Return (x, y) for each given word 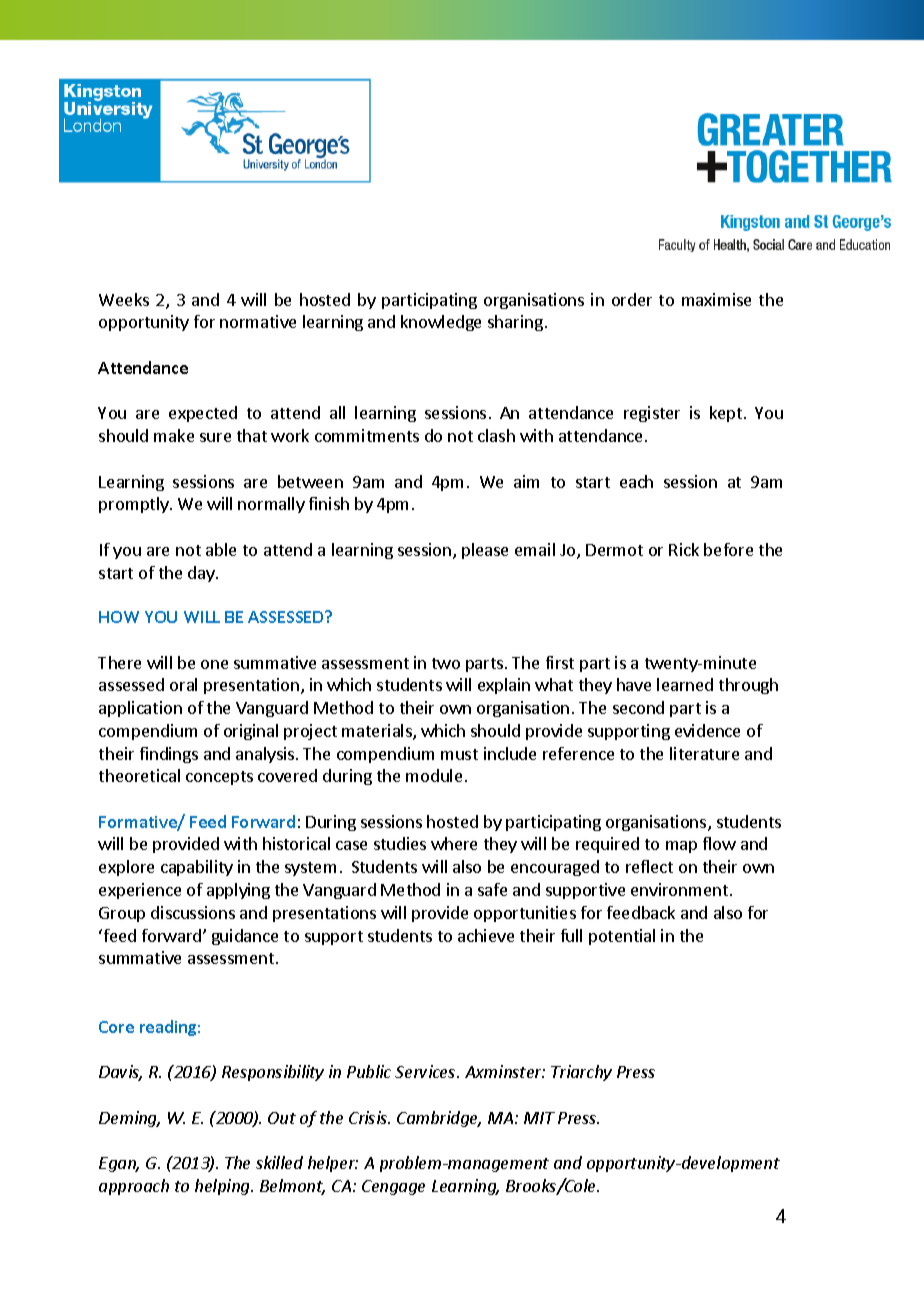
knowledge (441, 323)
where (454, 843)
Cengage (393, 1187)
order (632, 299)
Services (426, 1071)
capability (197, 868)
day (202, 574)
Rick (684, 549)
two (446, 663)
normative (258, 321)
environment (681, 889)
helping (223, 1187)
